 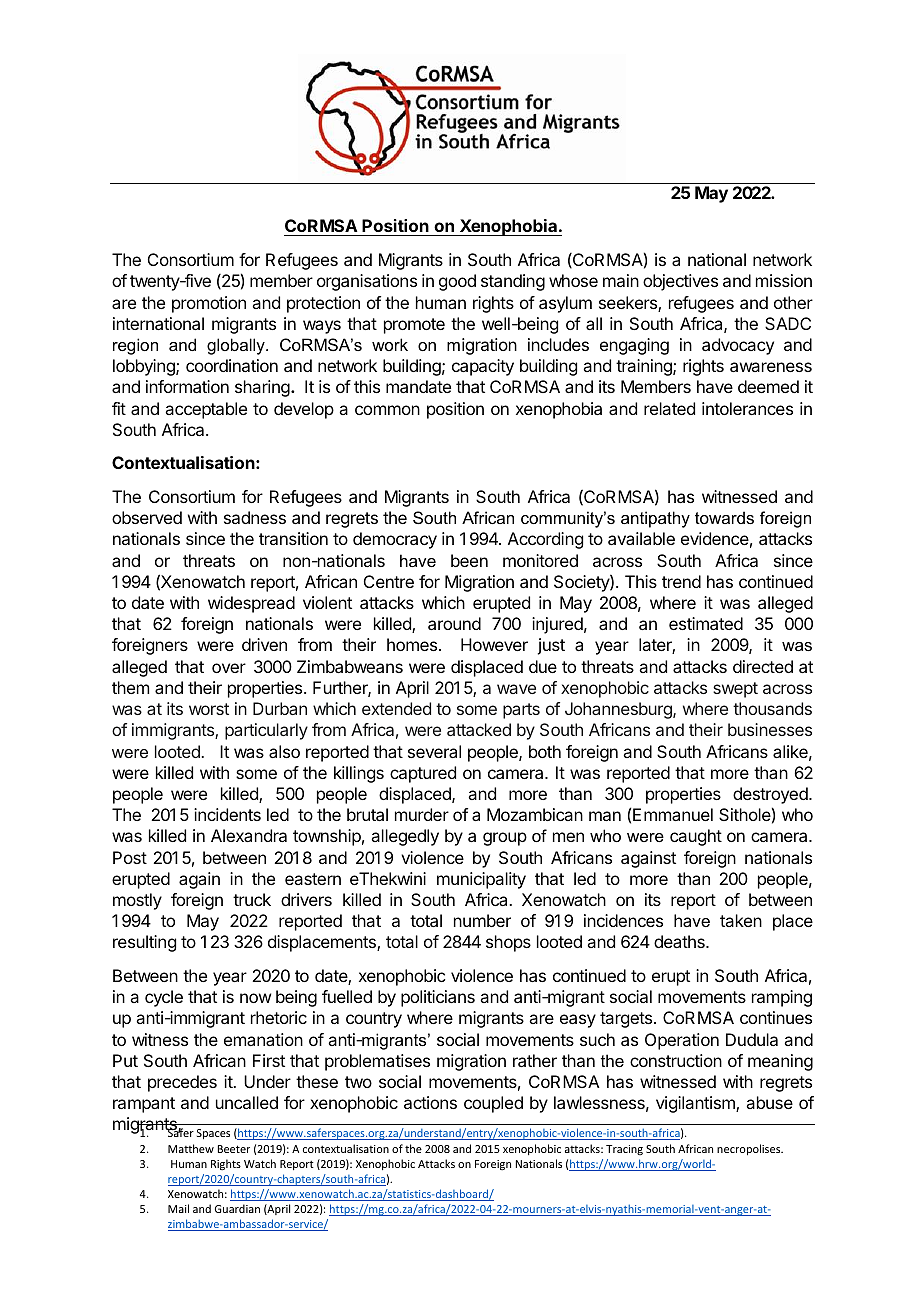 What do you see at coordinates (144, 943) in the screenshot?
I see `resulting` at bounding box center [144, 943].
